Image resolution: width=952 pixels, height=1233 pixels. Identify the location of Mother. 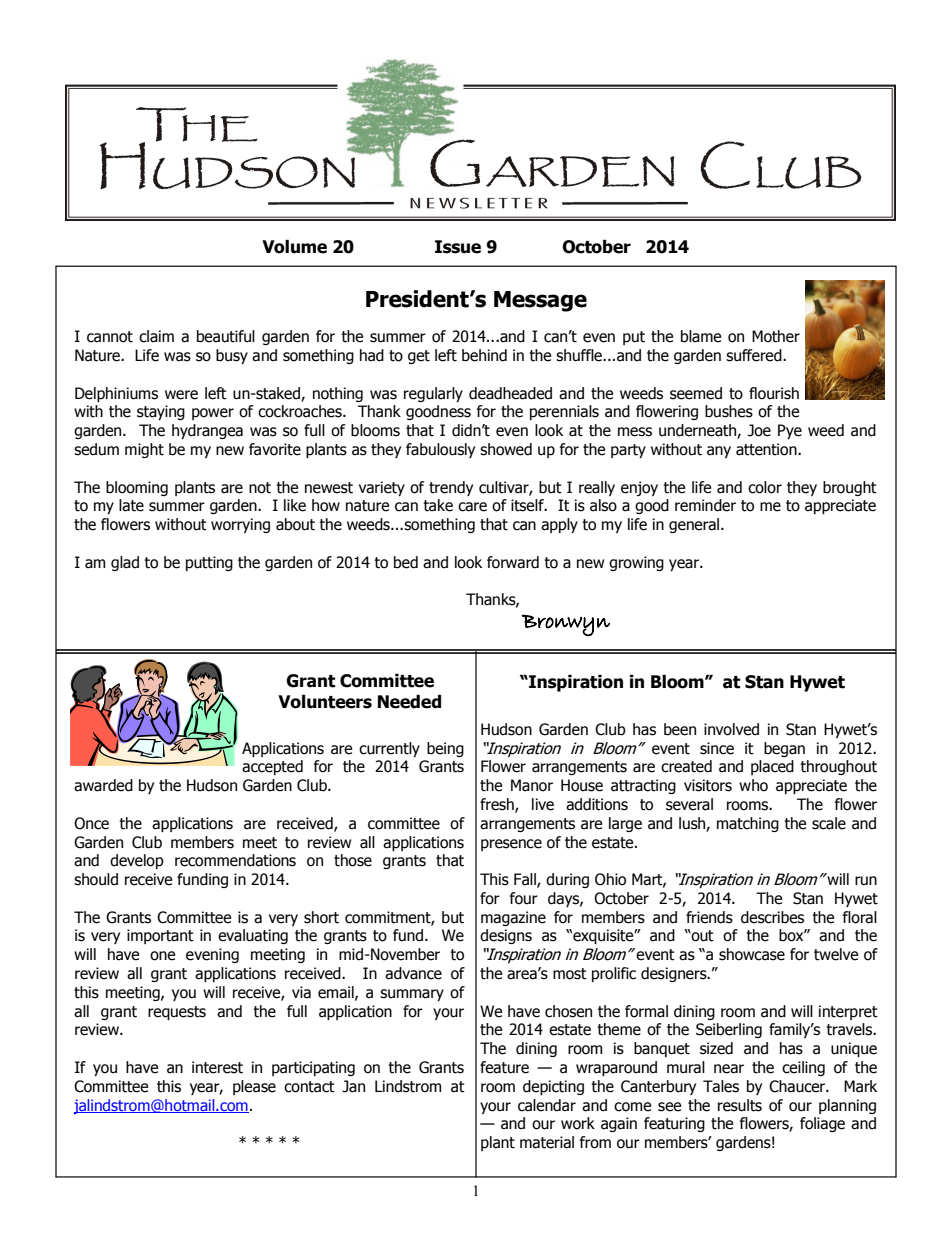
(776, 336).
